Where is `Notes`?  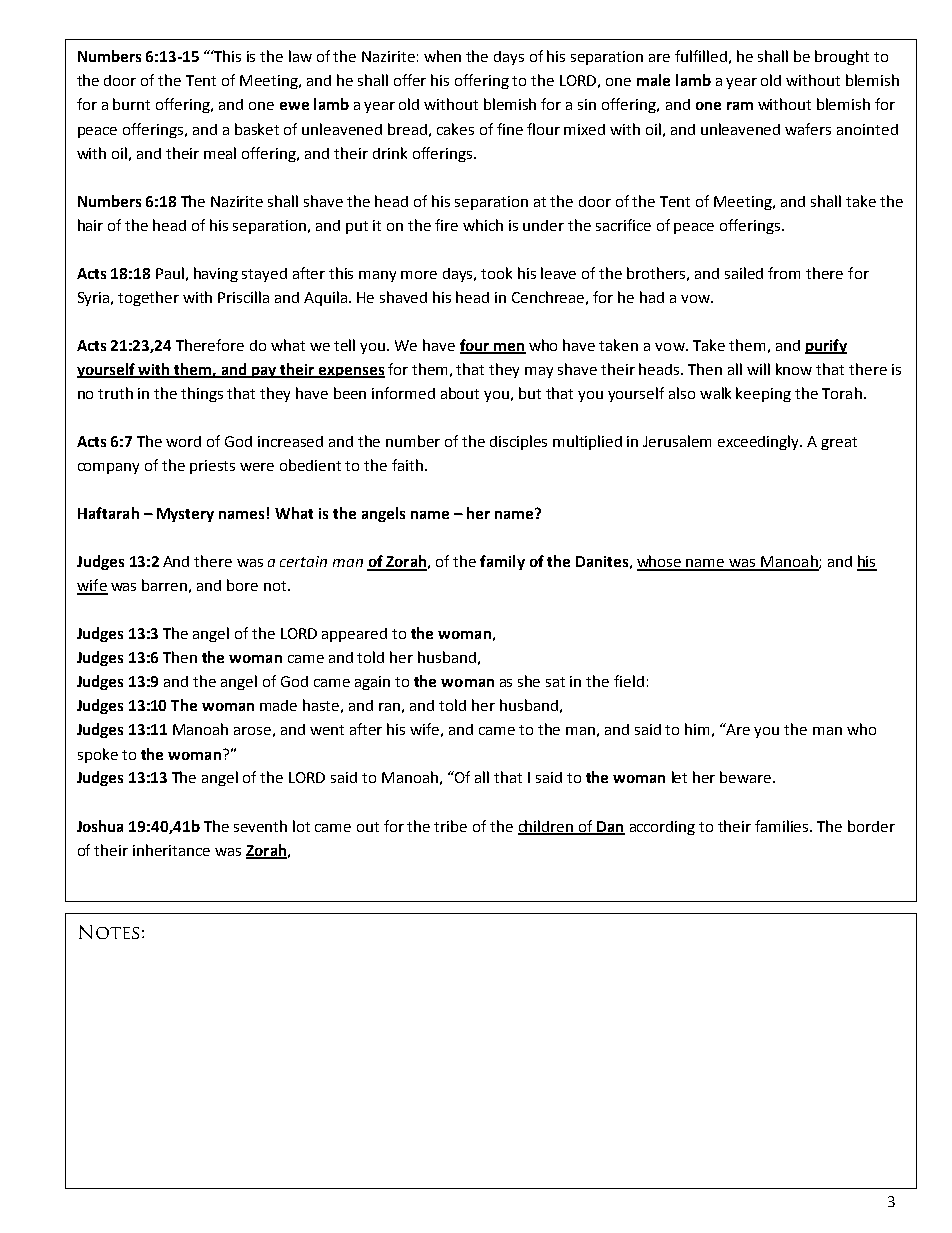
Notes is located at coordinates (109, 932).
